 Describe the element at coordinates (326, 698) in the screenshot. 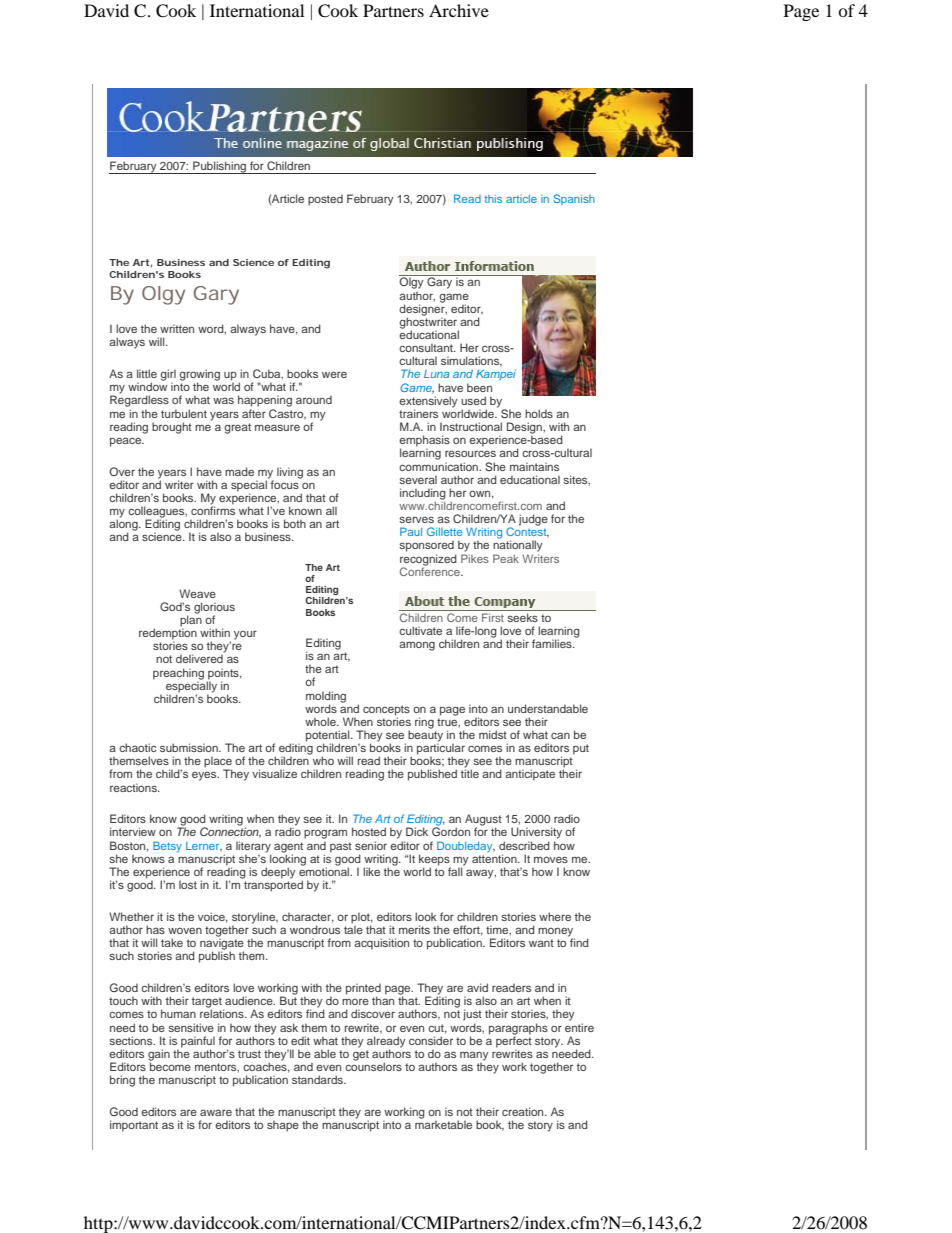

I see `molding` at that location.
